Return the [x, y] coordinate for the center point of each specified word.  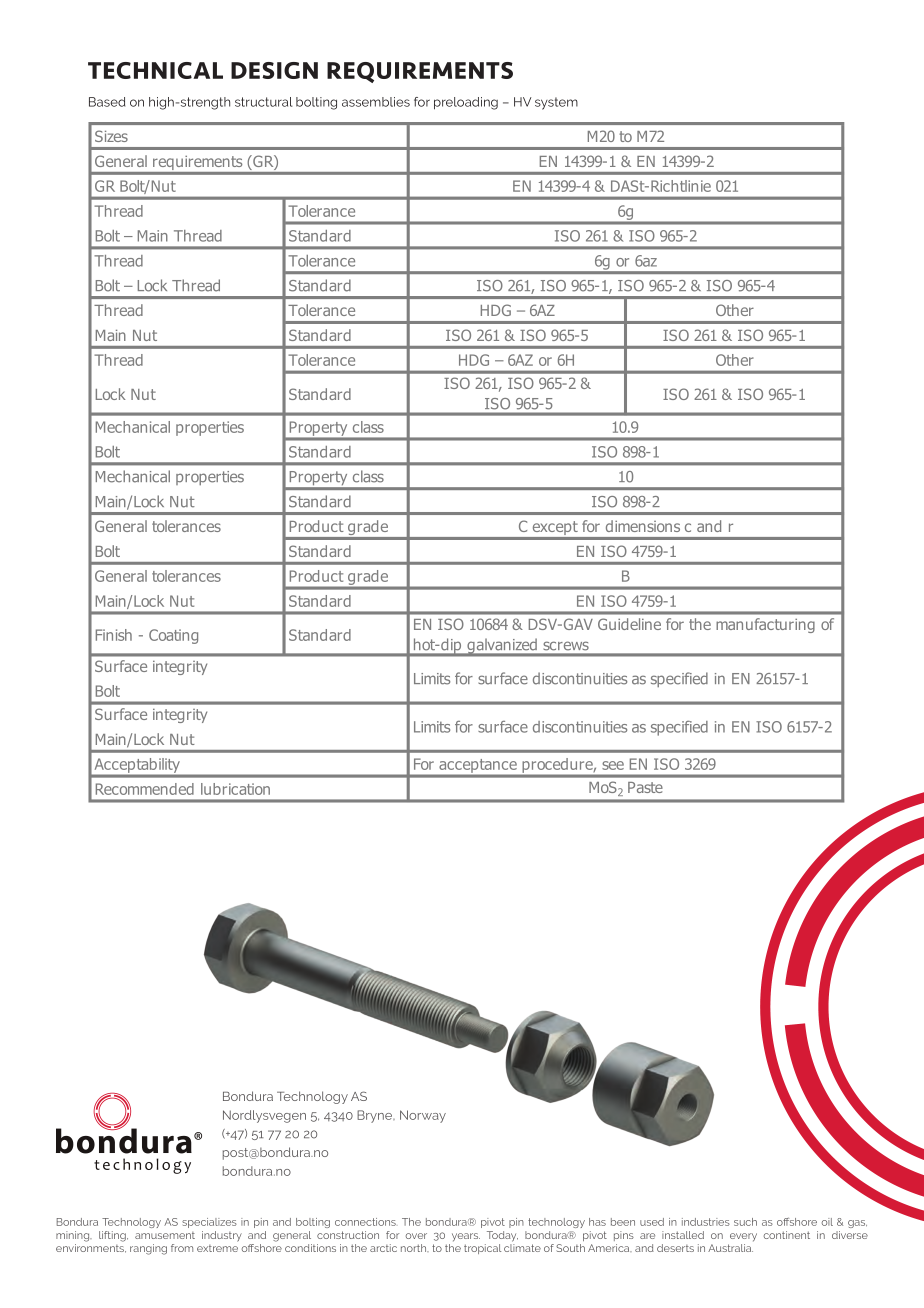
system [556, 103]
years [466, 1237]
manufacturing [765, 625]
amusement [165, 1235]
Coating [173, 636]
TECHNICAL [155, 70]
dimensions [643, 526]
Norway [423, 1116]
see [613, 765]
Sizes [111, 136]
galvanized [502, 647]
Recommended [145, 789]
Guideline [629, 624]
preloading [466, 103]
